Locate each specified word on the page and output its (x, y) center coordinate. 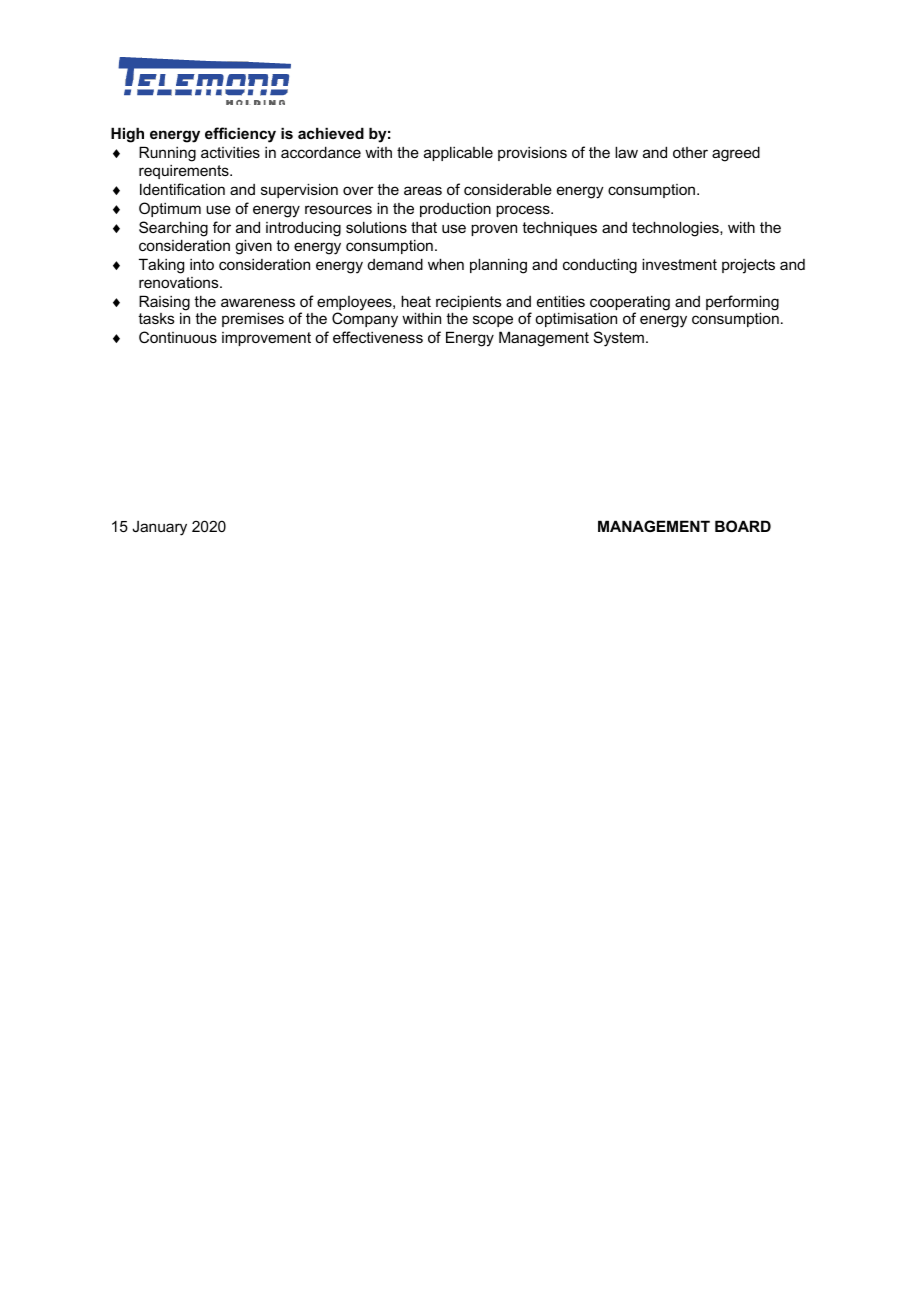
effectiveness (378, 337)
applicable (458, 153)
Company (365, 320)
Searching (173, 229)
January (159, 528)
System (619, 339)
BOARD (743, 526)
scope (493, 321)
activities (230, 152)
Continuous (178, 337)
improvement (266, 339)
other (690, 152)
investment (679, 264)
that (424, 227)
